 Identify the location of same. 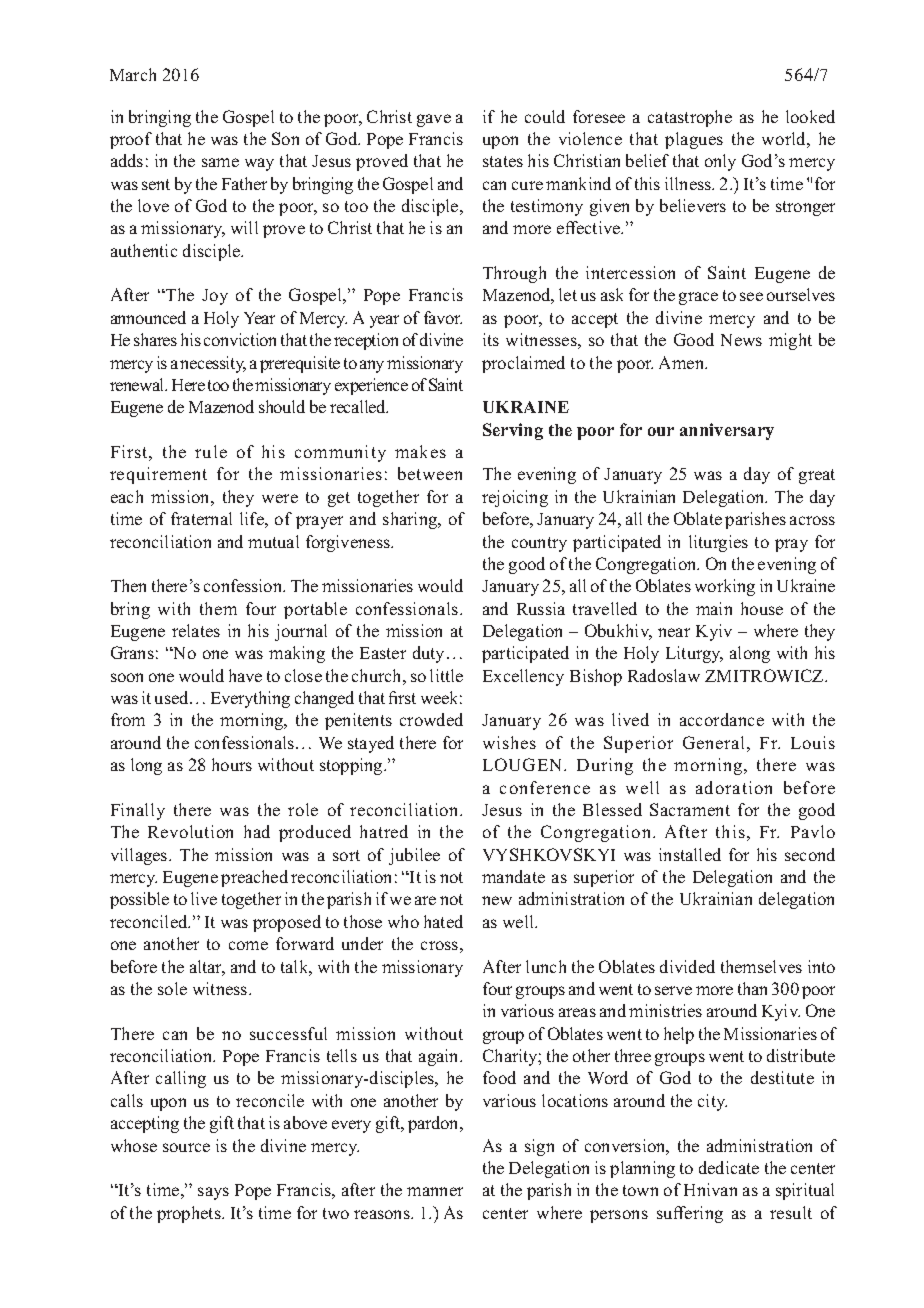
(220, 162).
